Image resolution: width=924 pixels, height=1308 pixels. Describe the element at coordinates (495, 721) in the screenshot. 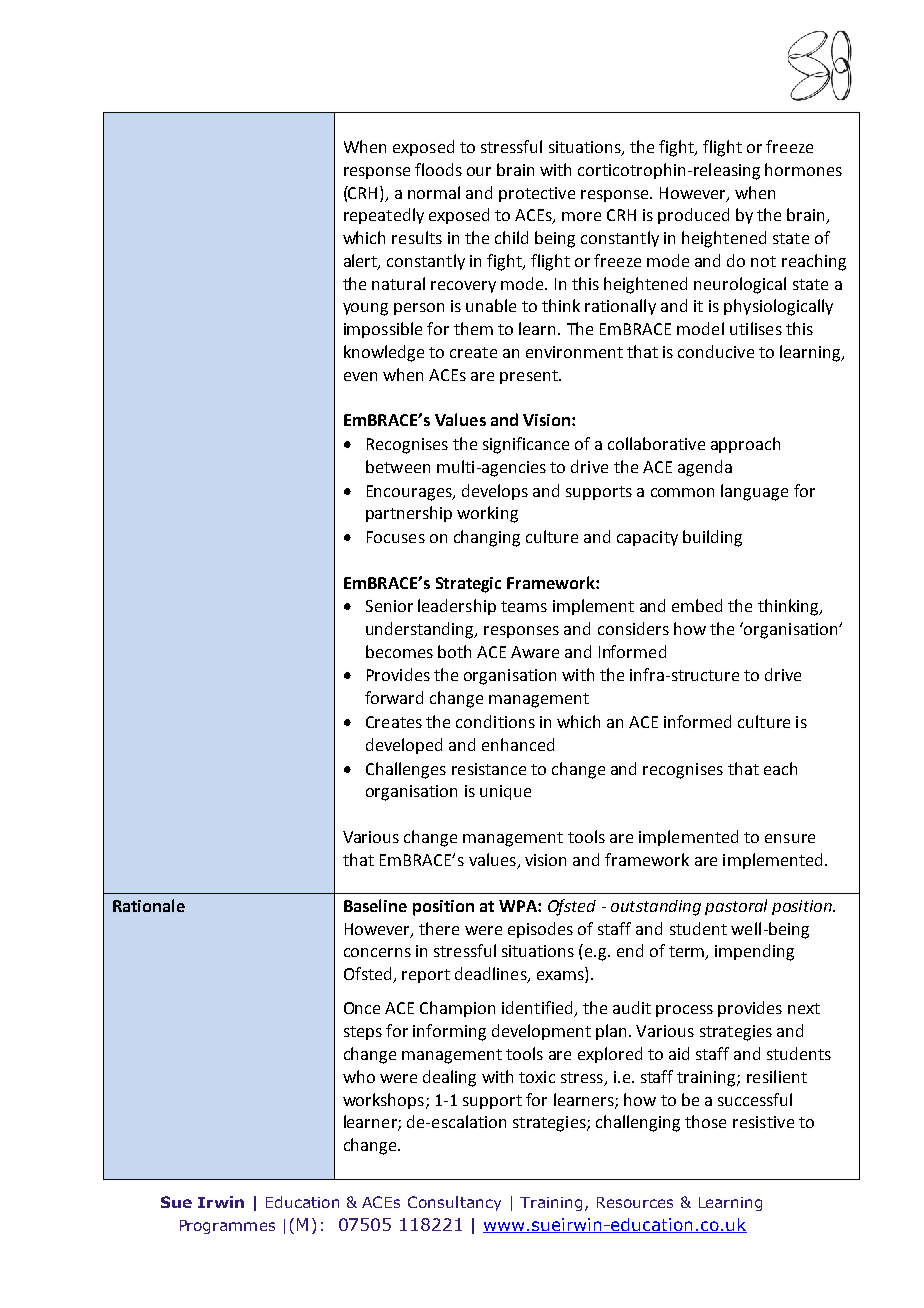

I see `conditions` at that location.
